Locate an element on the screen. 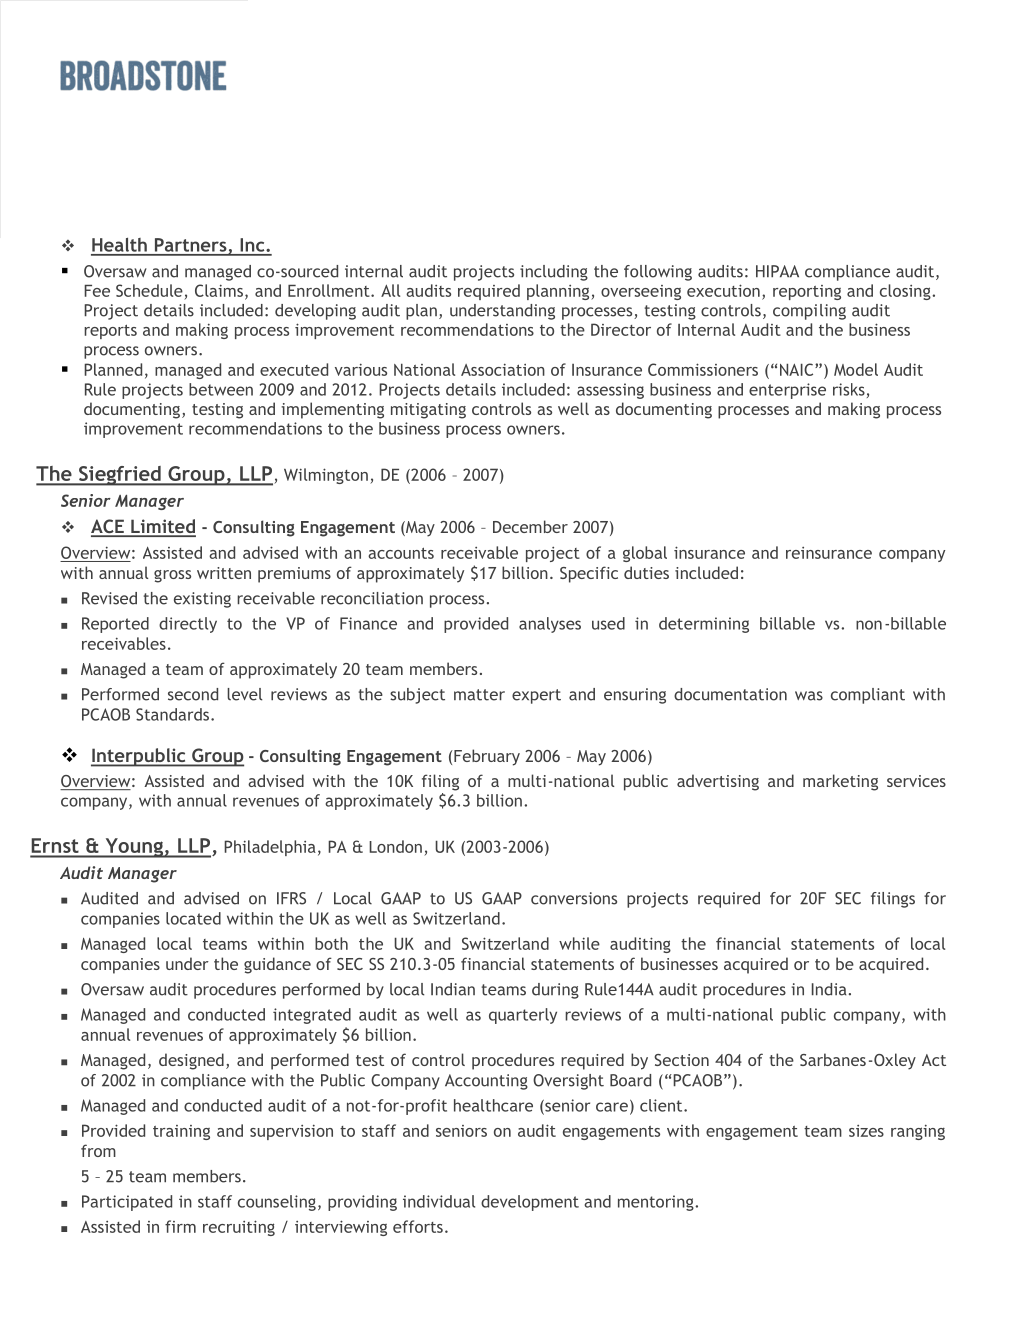 This screenshot has height=1334, width=1030. marketing is located at coordinates (840, 782).
